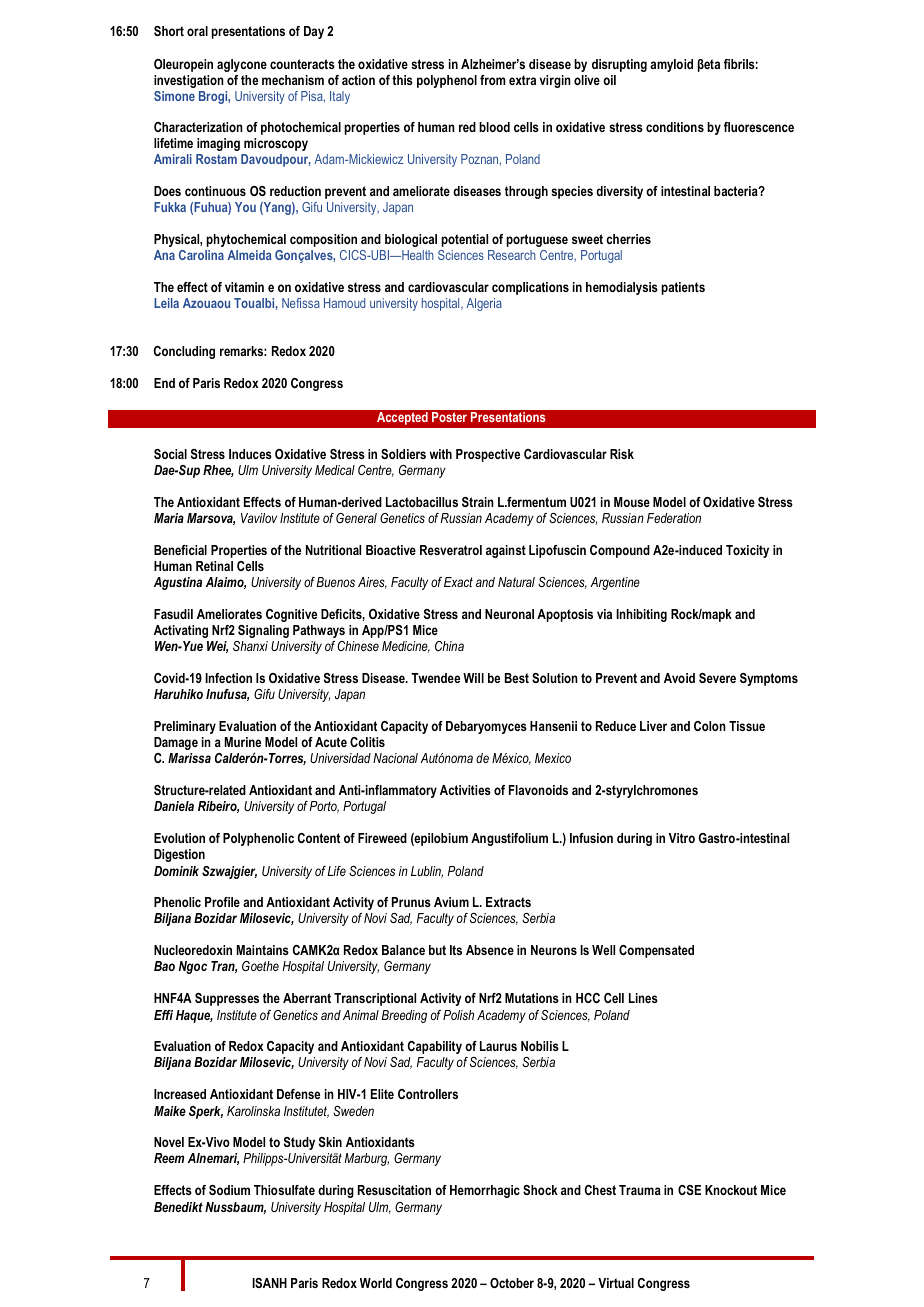 This screenshot has height=1307, width=924. I want to click on Avoid, so click(679, 678).
